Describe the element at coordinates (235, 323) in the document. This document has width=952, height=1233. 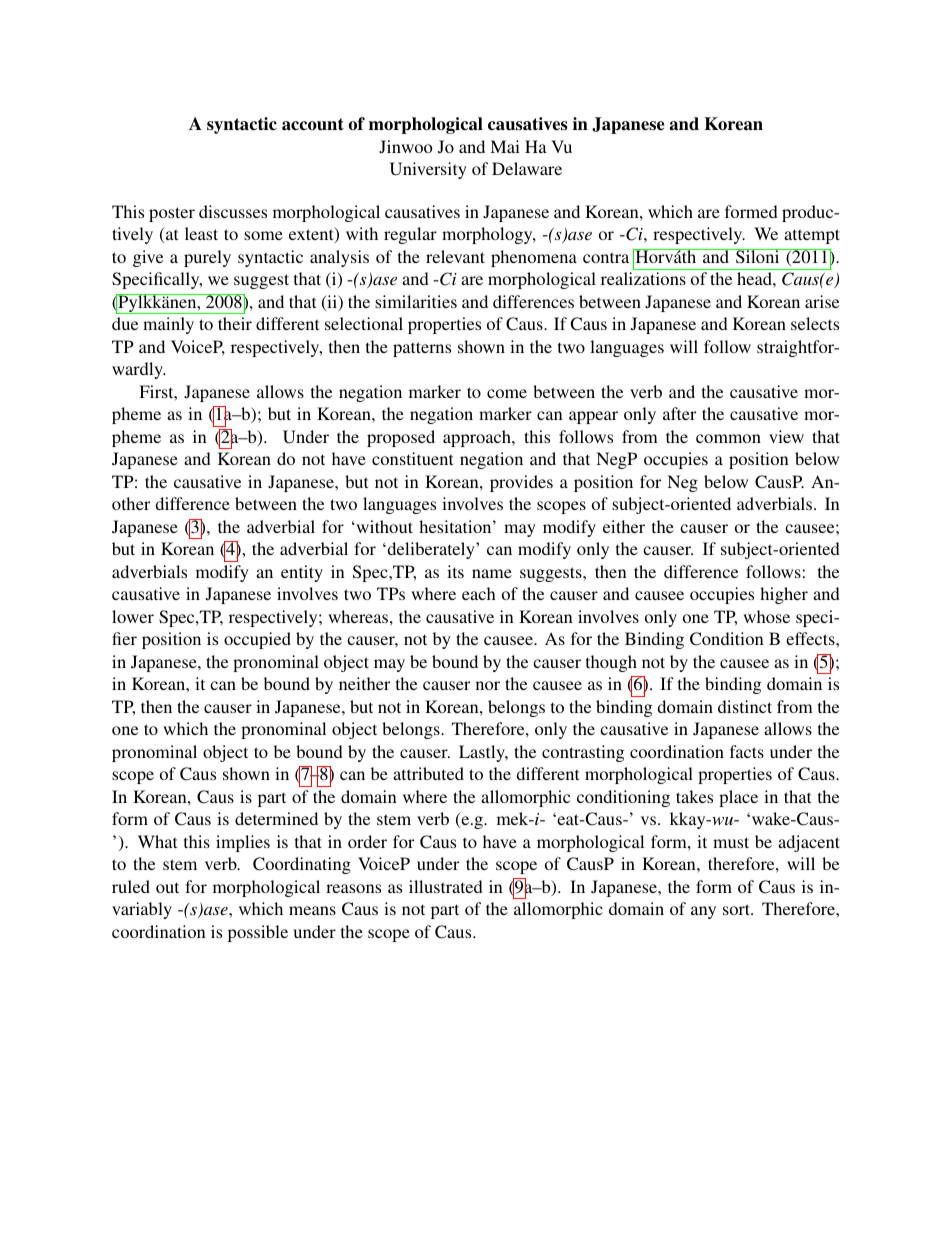
I see `their` at that location.
